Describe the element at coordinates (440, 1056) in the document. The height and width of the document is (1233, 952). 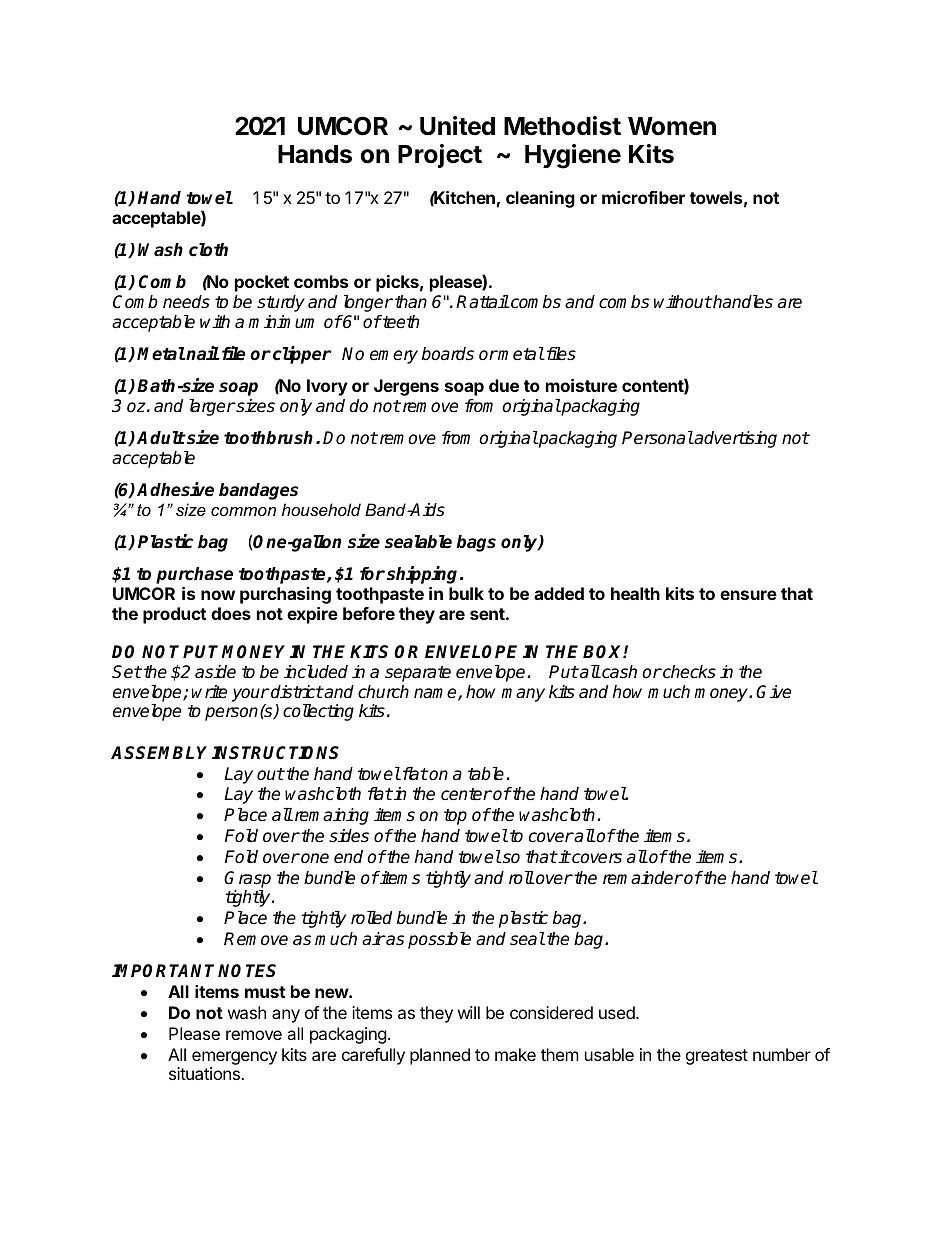
I see `planned` at that location.
